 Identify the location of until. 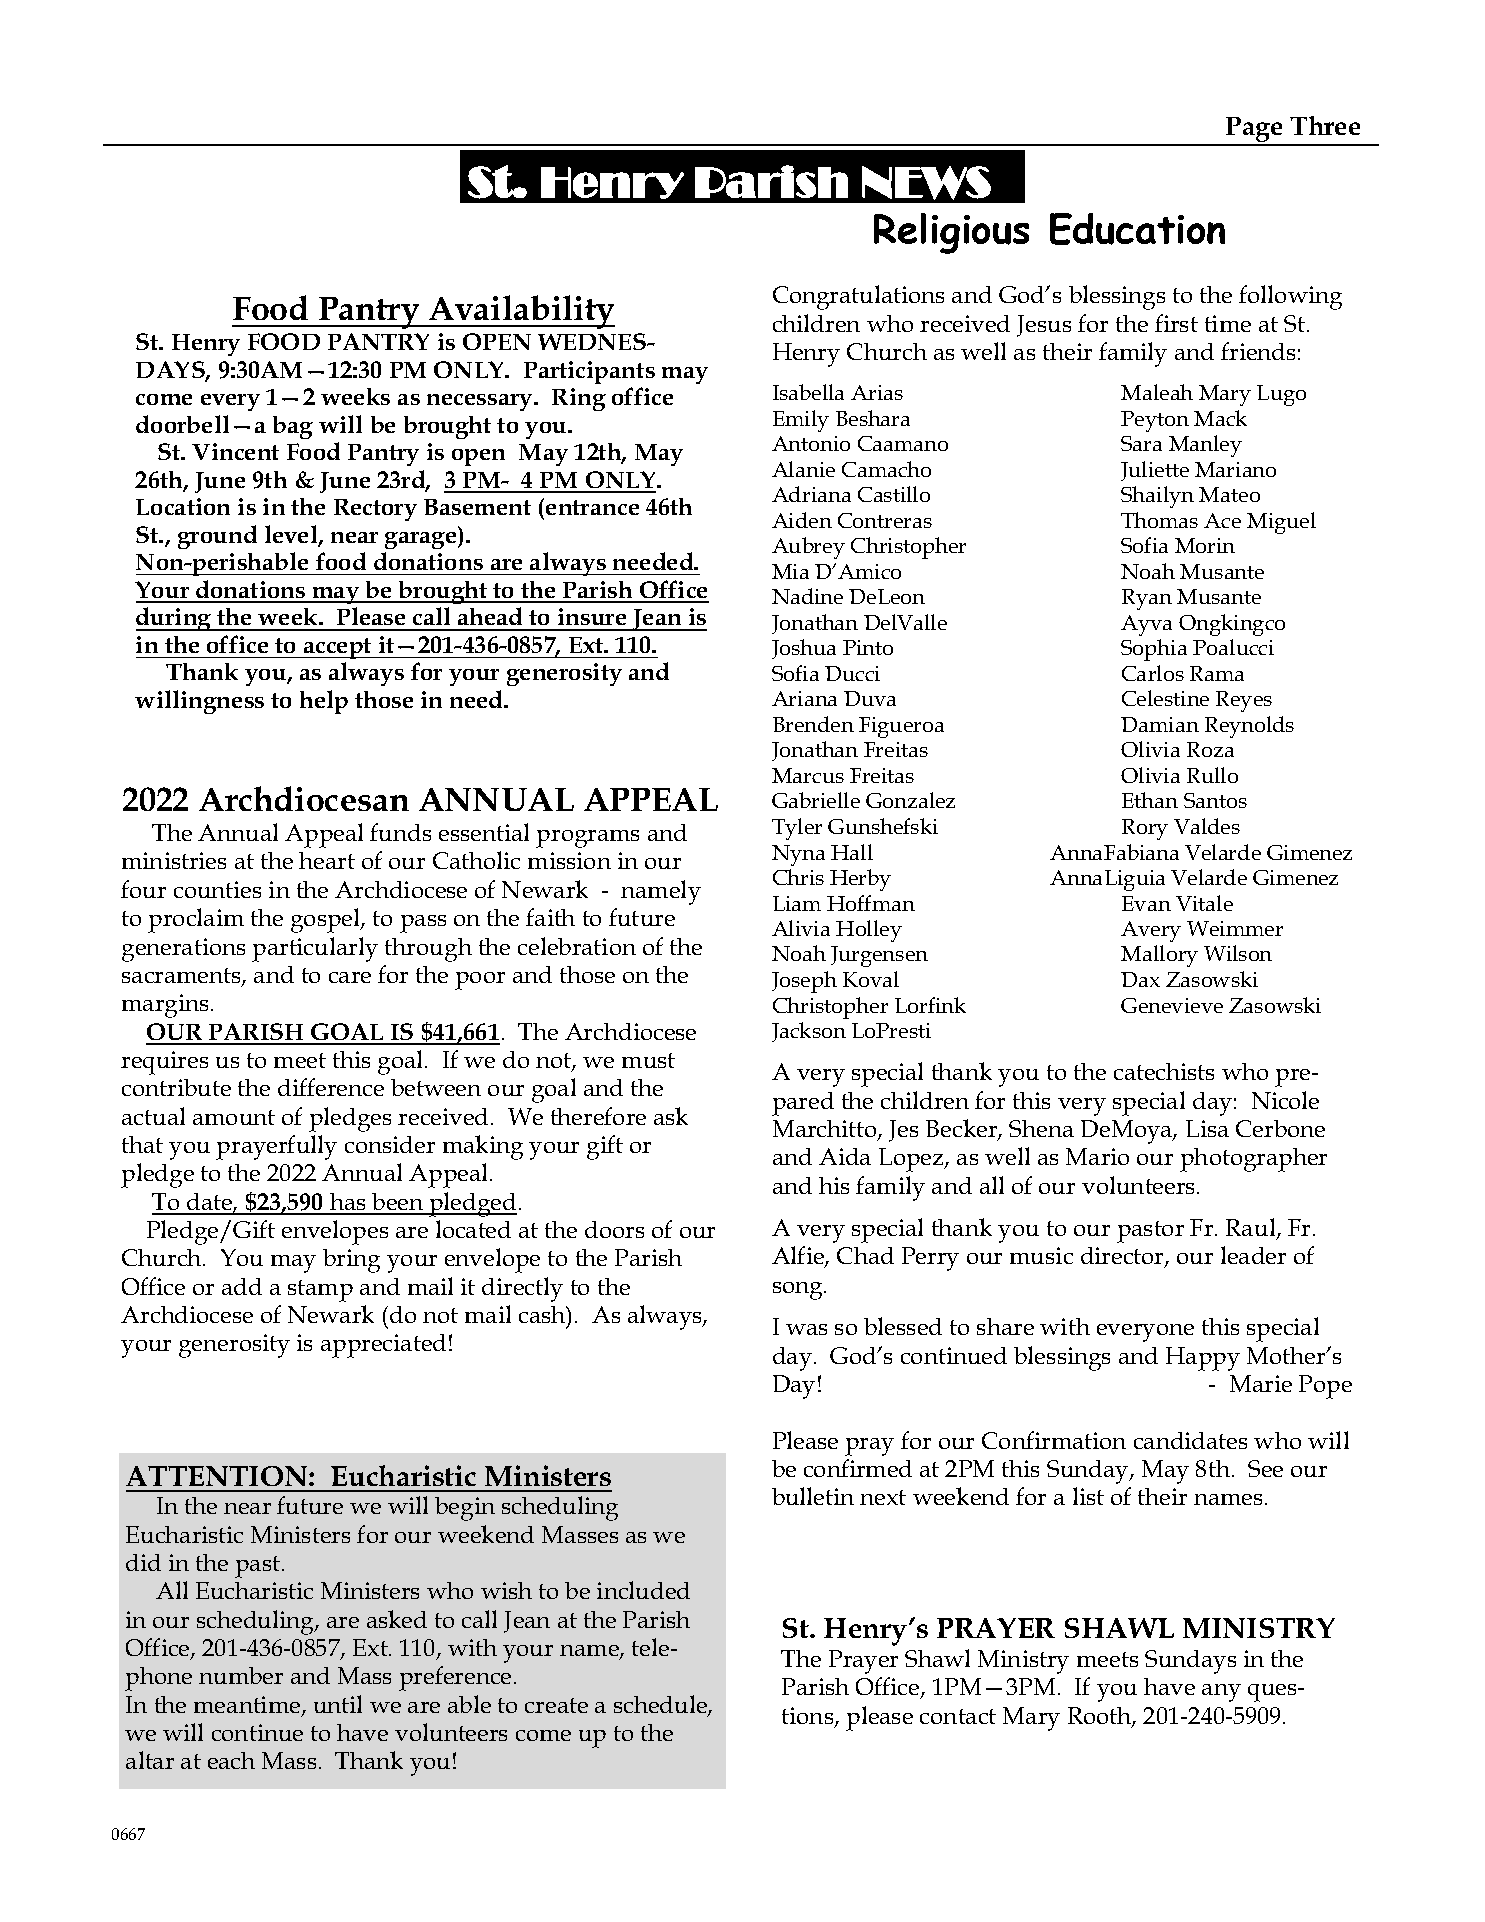
(338, 1704).
